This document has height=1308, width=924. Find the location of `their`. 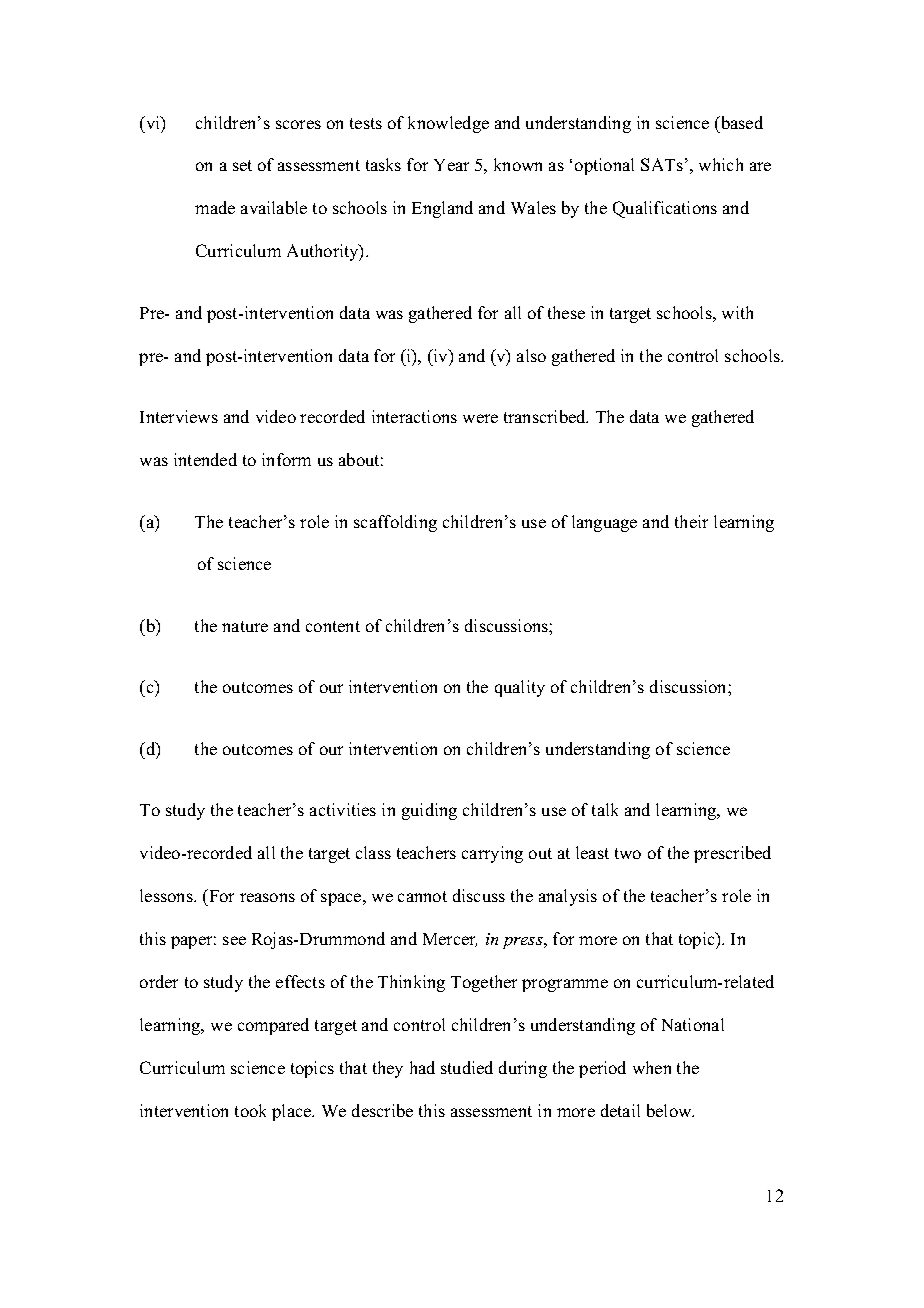

their is located at coordinates (691, 521).
